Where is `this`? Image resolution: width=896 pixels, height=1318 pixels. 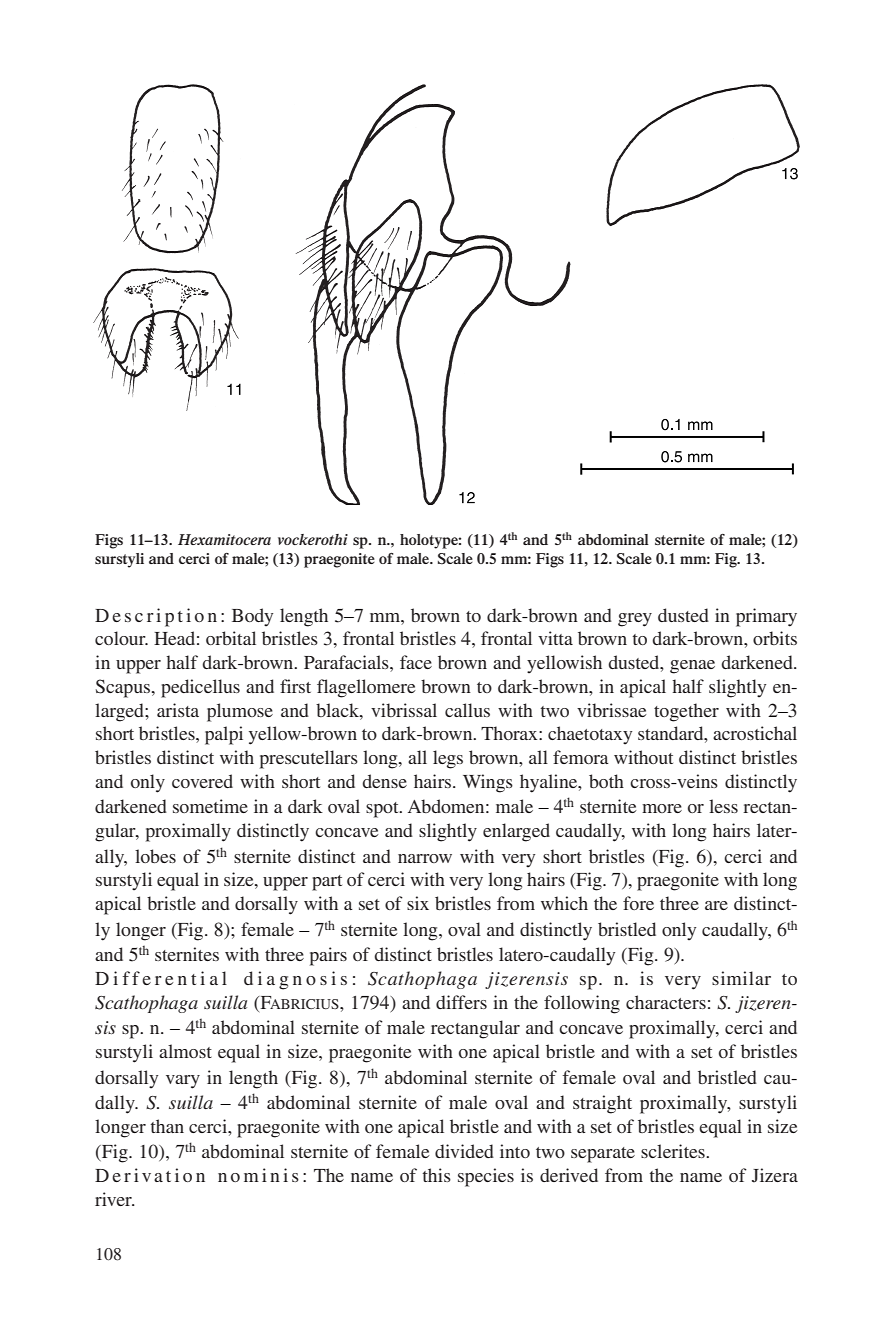 this is located at coordinates (436, 1175).
